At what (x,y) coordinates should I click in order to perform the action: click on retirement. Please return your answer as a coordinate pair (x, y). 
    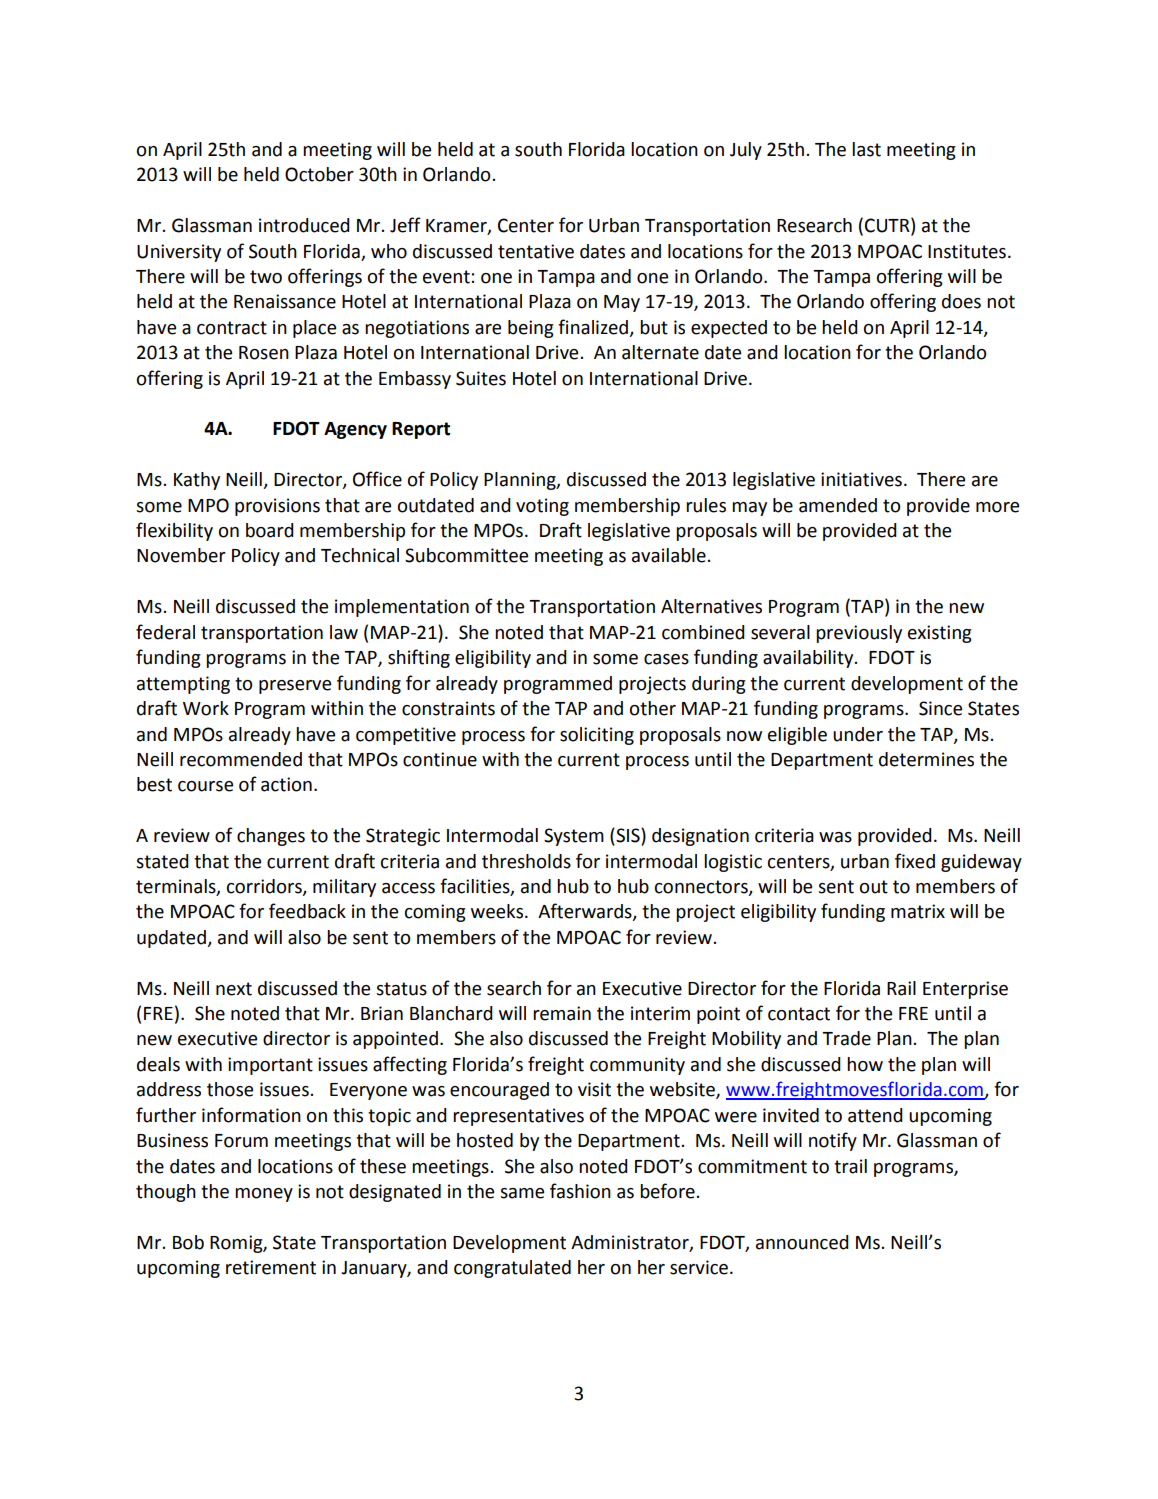
    Looking at the image, I should click on (271, 1267).
